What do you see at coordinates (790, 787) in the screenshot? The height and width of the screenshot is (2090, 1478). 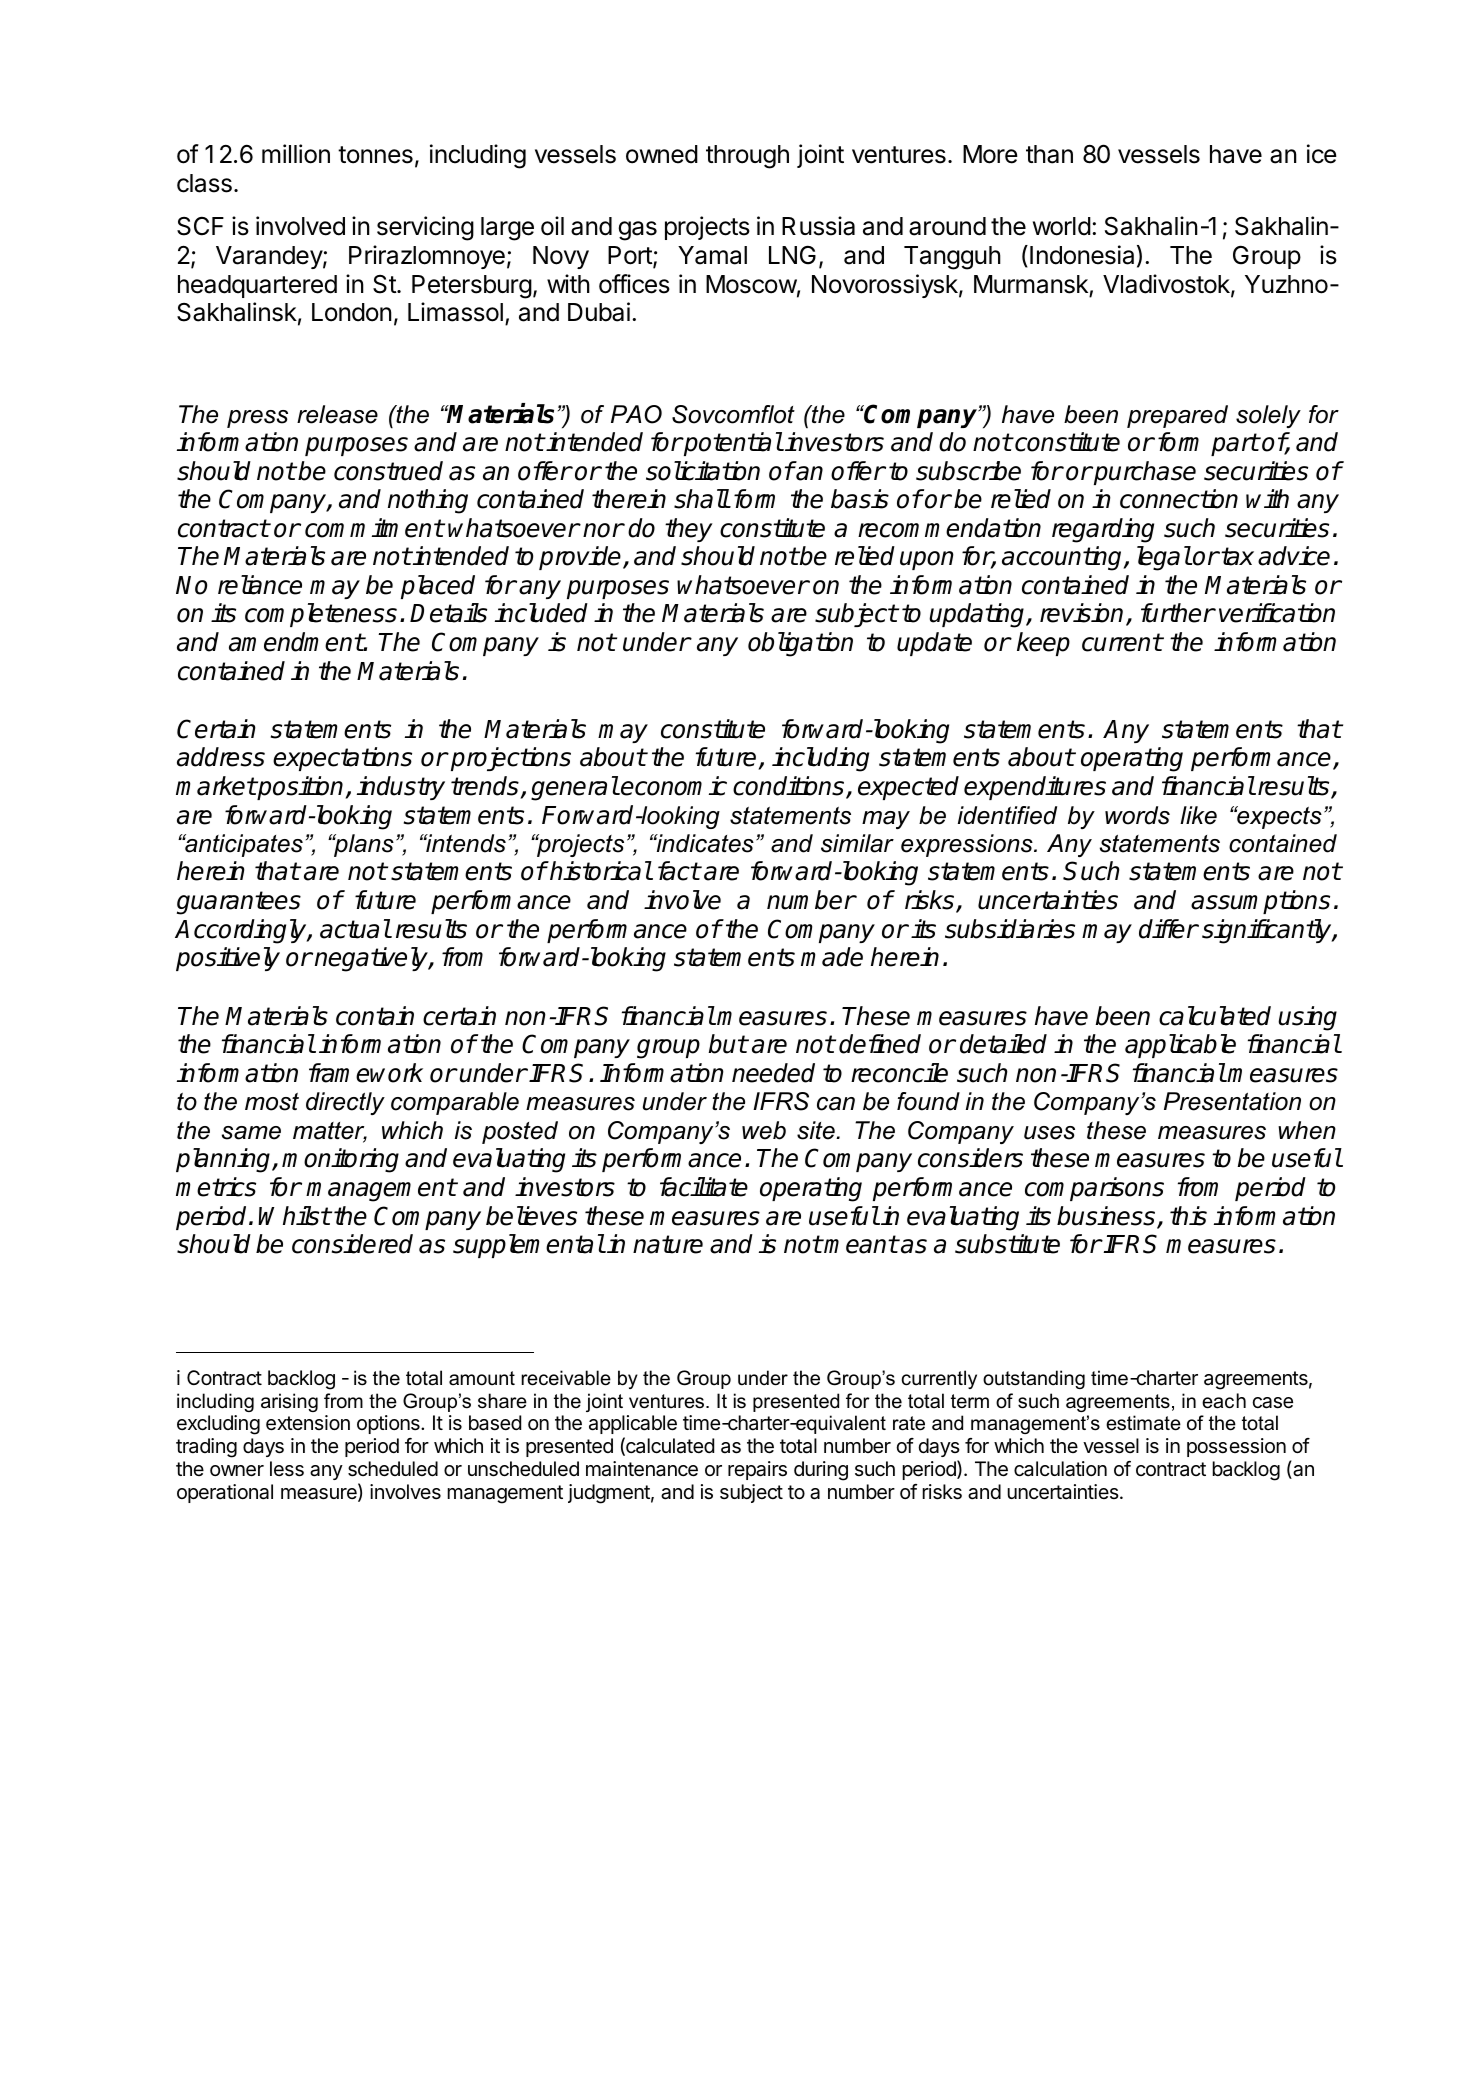 I see `conditions` at bounding box center [790, 787].
